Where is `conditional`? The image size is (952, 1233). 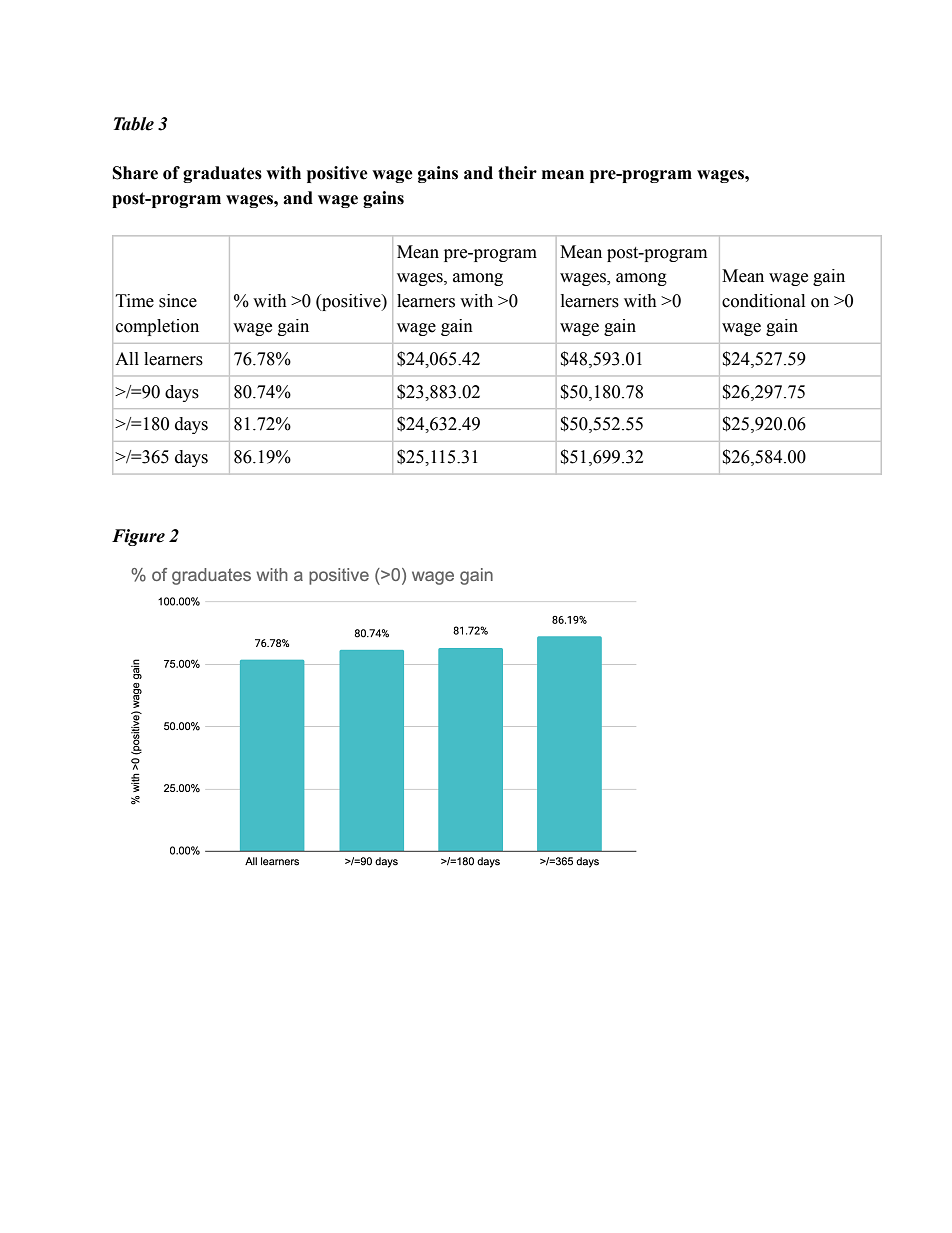 conditional is located at coordinates (763, 301).
